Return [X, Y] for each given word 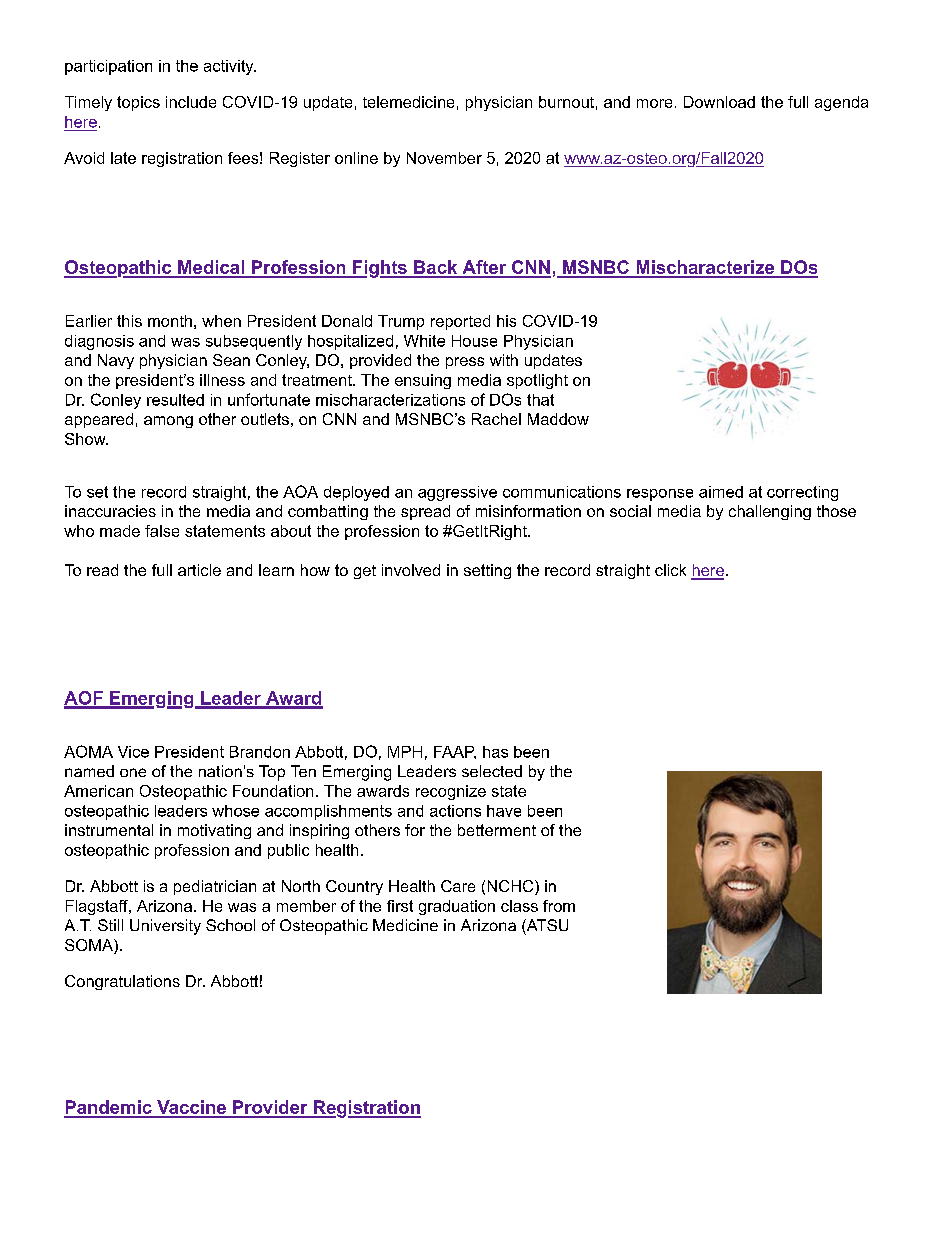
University [165, 927]
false [162, 531]
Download [719, 102]
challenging [770, 512]
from [559, 906]
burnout [566, 102]
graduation [457, 907]
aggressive [457, 493]
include [191, 102]
